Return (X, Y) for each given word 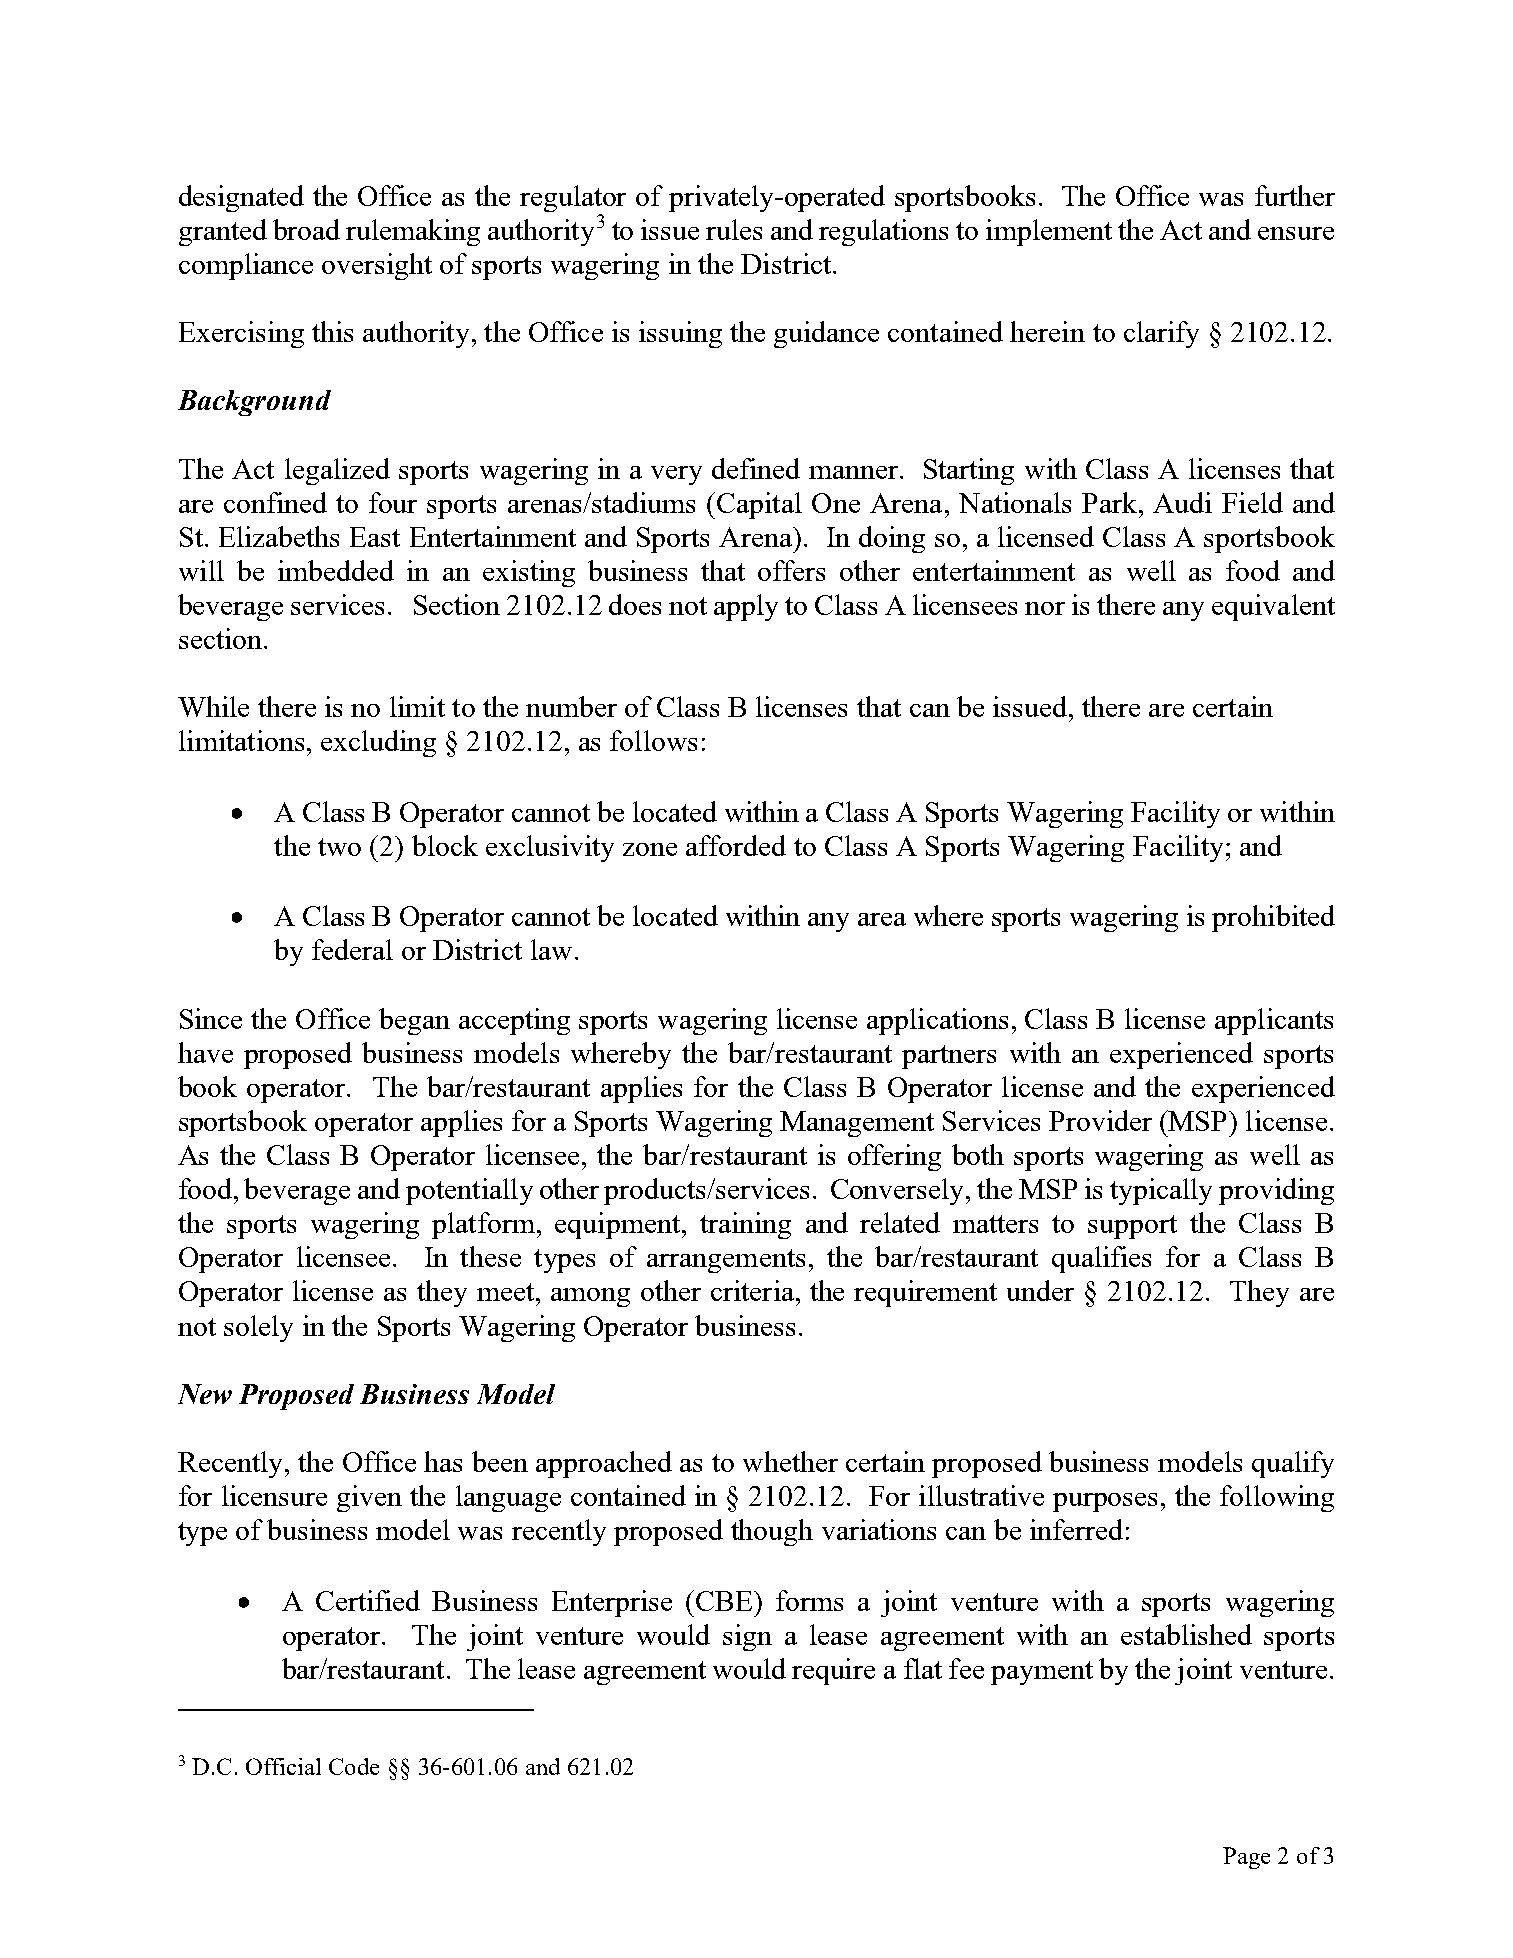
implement (1049, 232)
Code (354, 1766)
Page (1246, 1858)
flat (923, 1668)
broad (306, 229)
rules (734, 229)
